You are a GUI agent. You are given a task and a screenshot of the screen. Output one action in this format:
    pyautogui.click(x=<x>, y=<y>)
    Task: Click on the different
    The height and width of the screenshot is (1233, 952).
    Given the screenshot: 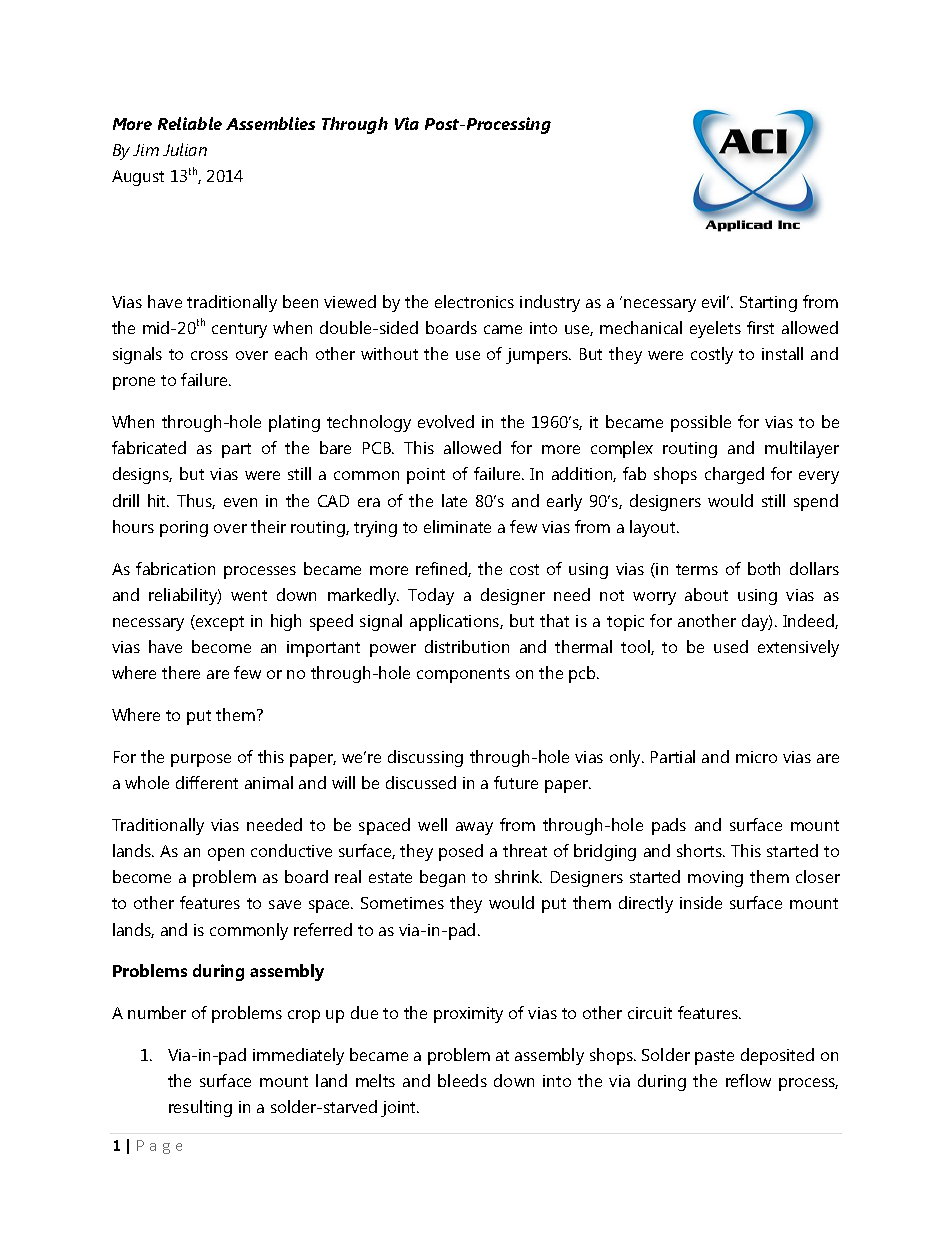 What is the action you would take?
    pyautogui.click(x=207, y=782)
